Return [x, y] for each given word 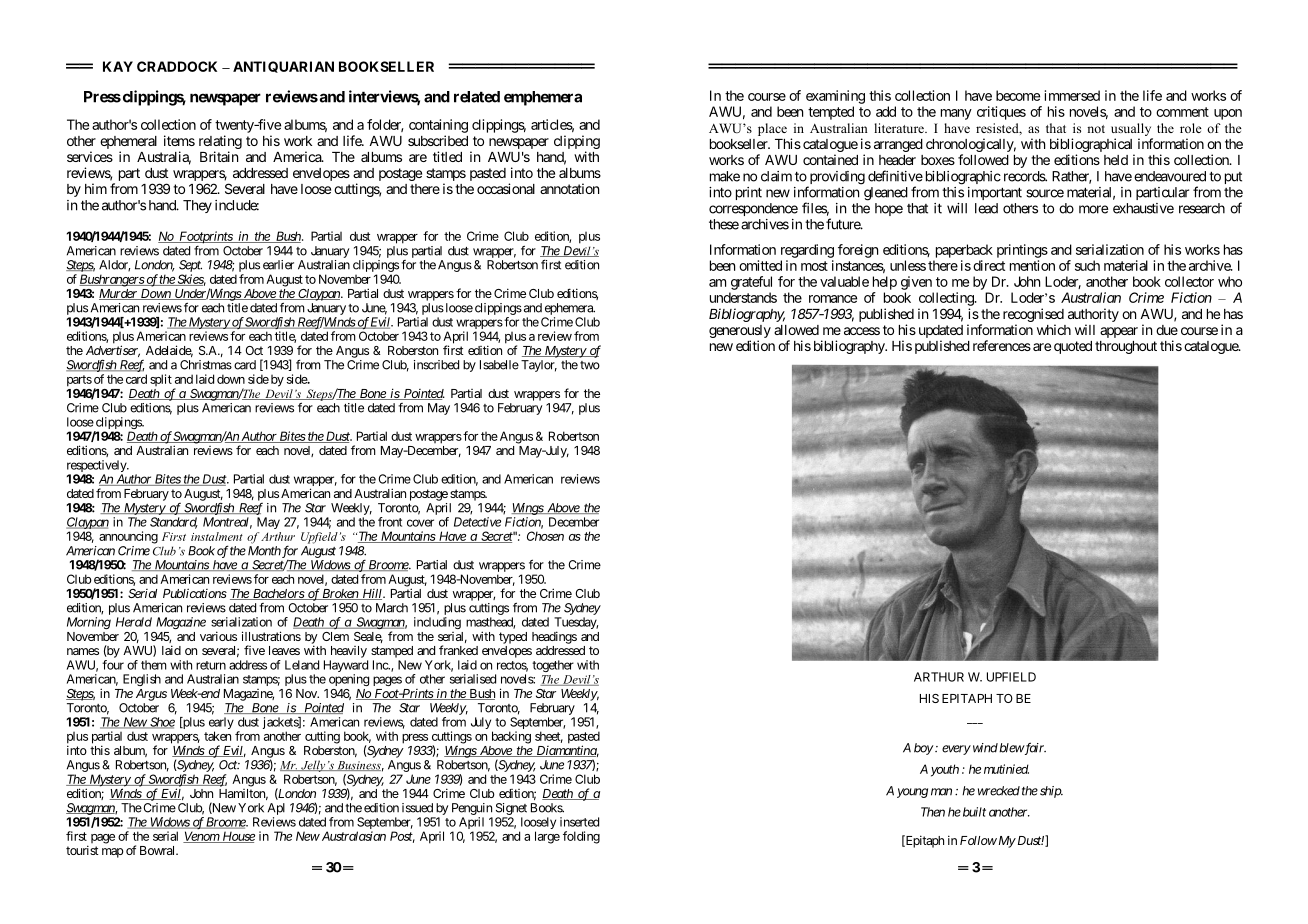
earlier [278, 265]
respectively [97, 467]
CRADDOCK [177, 66]
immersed [1072, 95]
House [237, 837]
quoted [1073, 347]
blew [1012, 748]
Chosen [545, 536]
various [218, 636]
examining [835, 97]
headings [554, 637]
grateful [751, 283]
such [1087, 265]
